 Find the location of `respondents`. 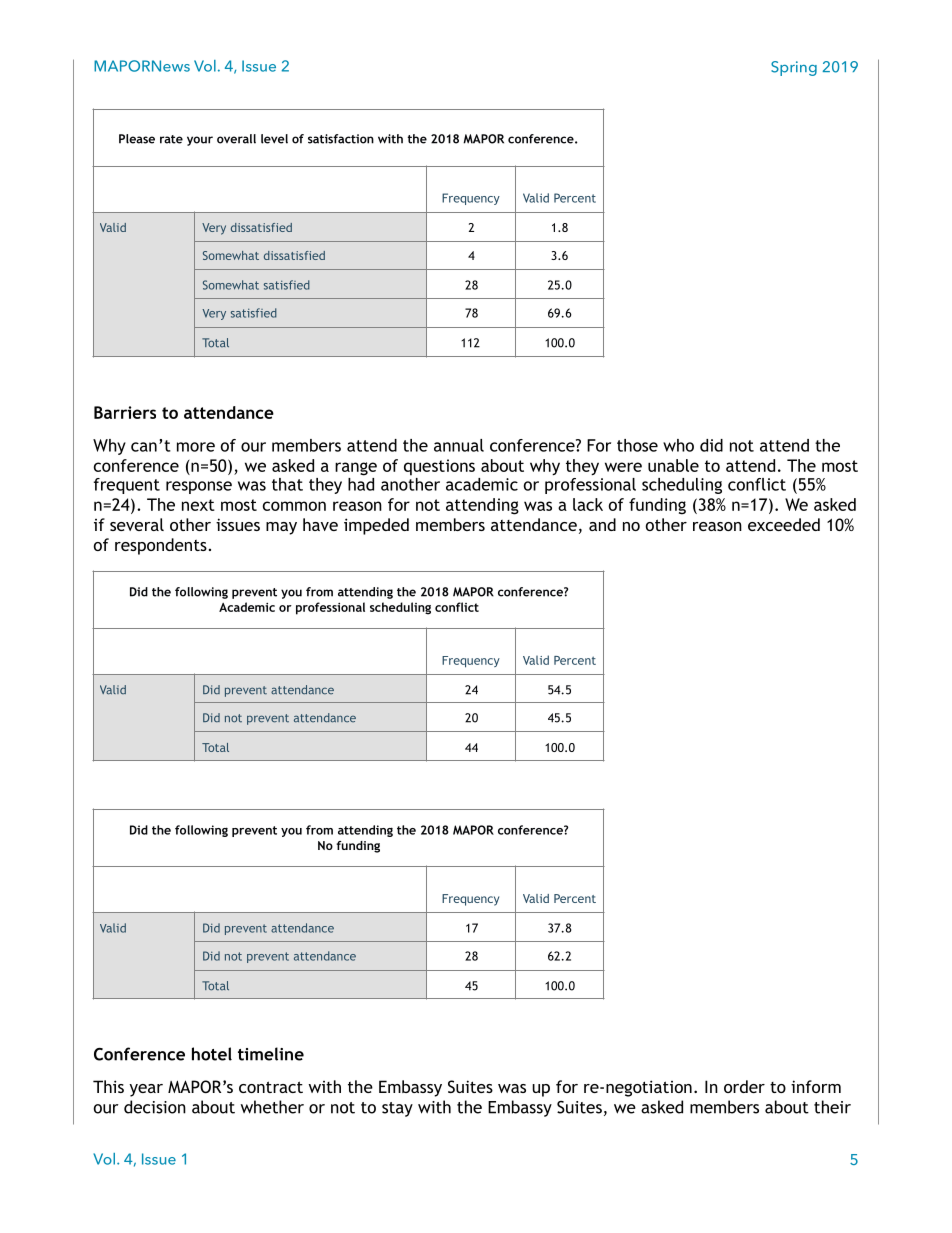

respondents is located at coordinates (161, 546).
